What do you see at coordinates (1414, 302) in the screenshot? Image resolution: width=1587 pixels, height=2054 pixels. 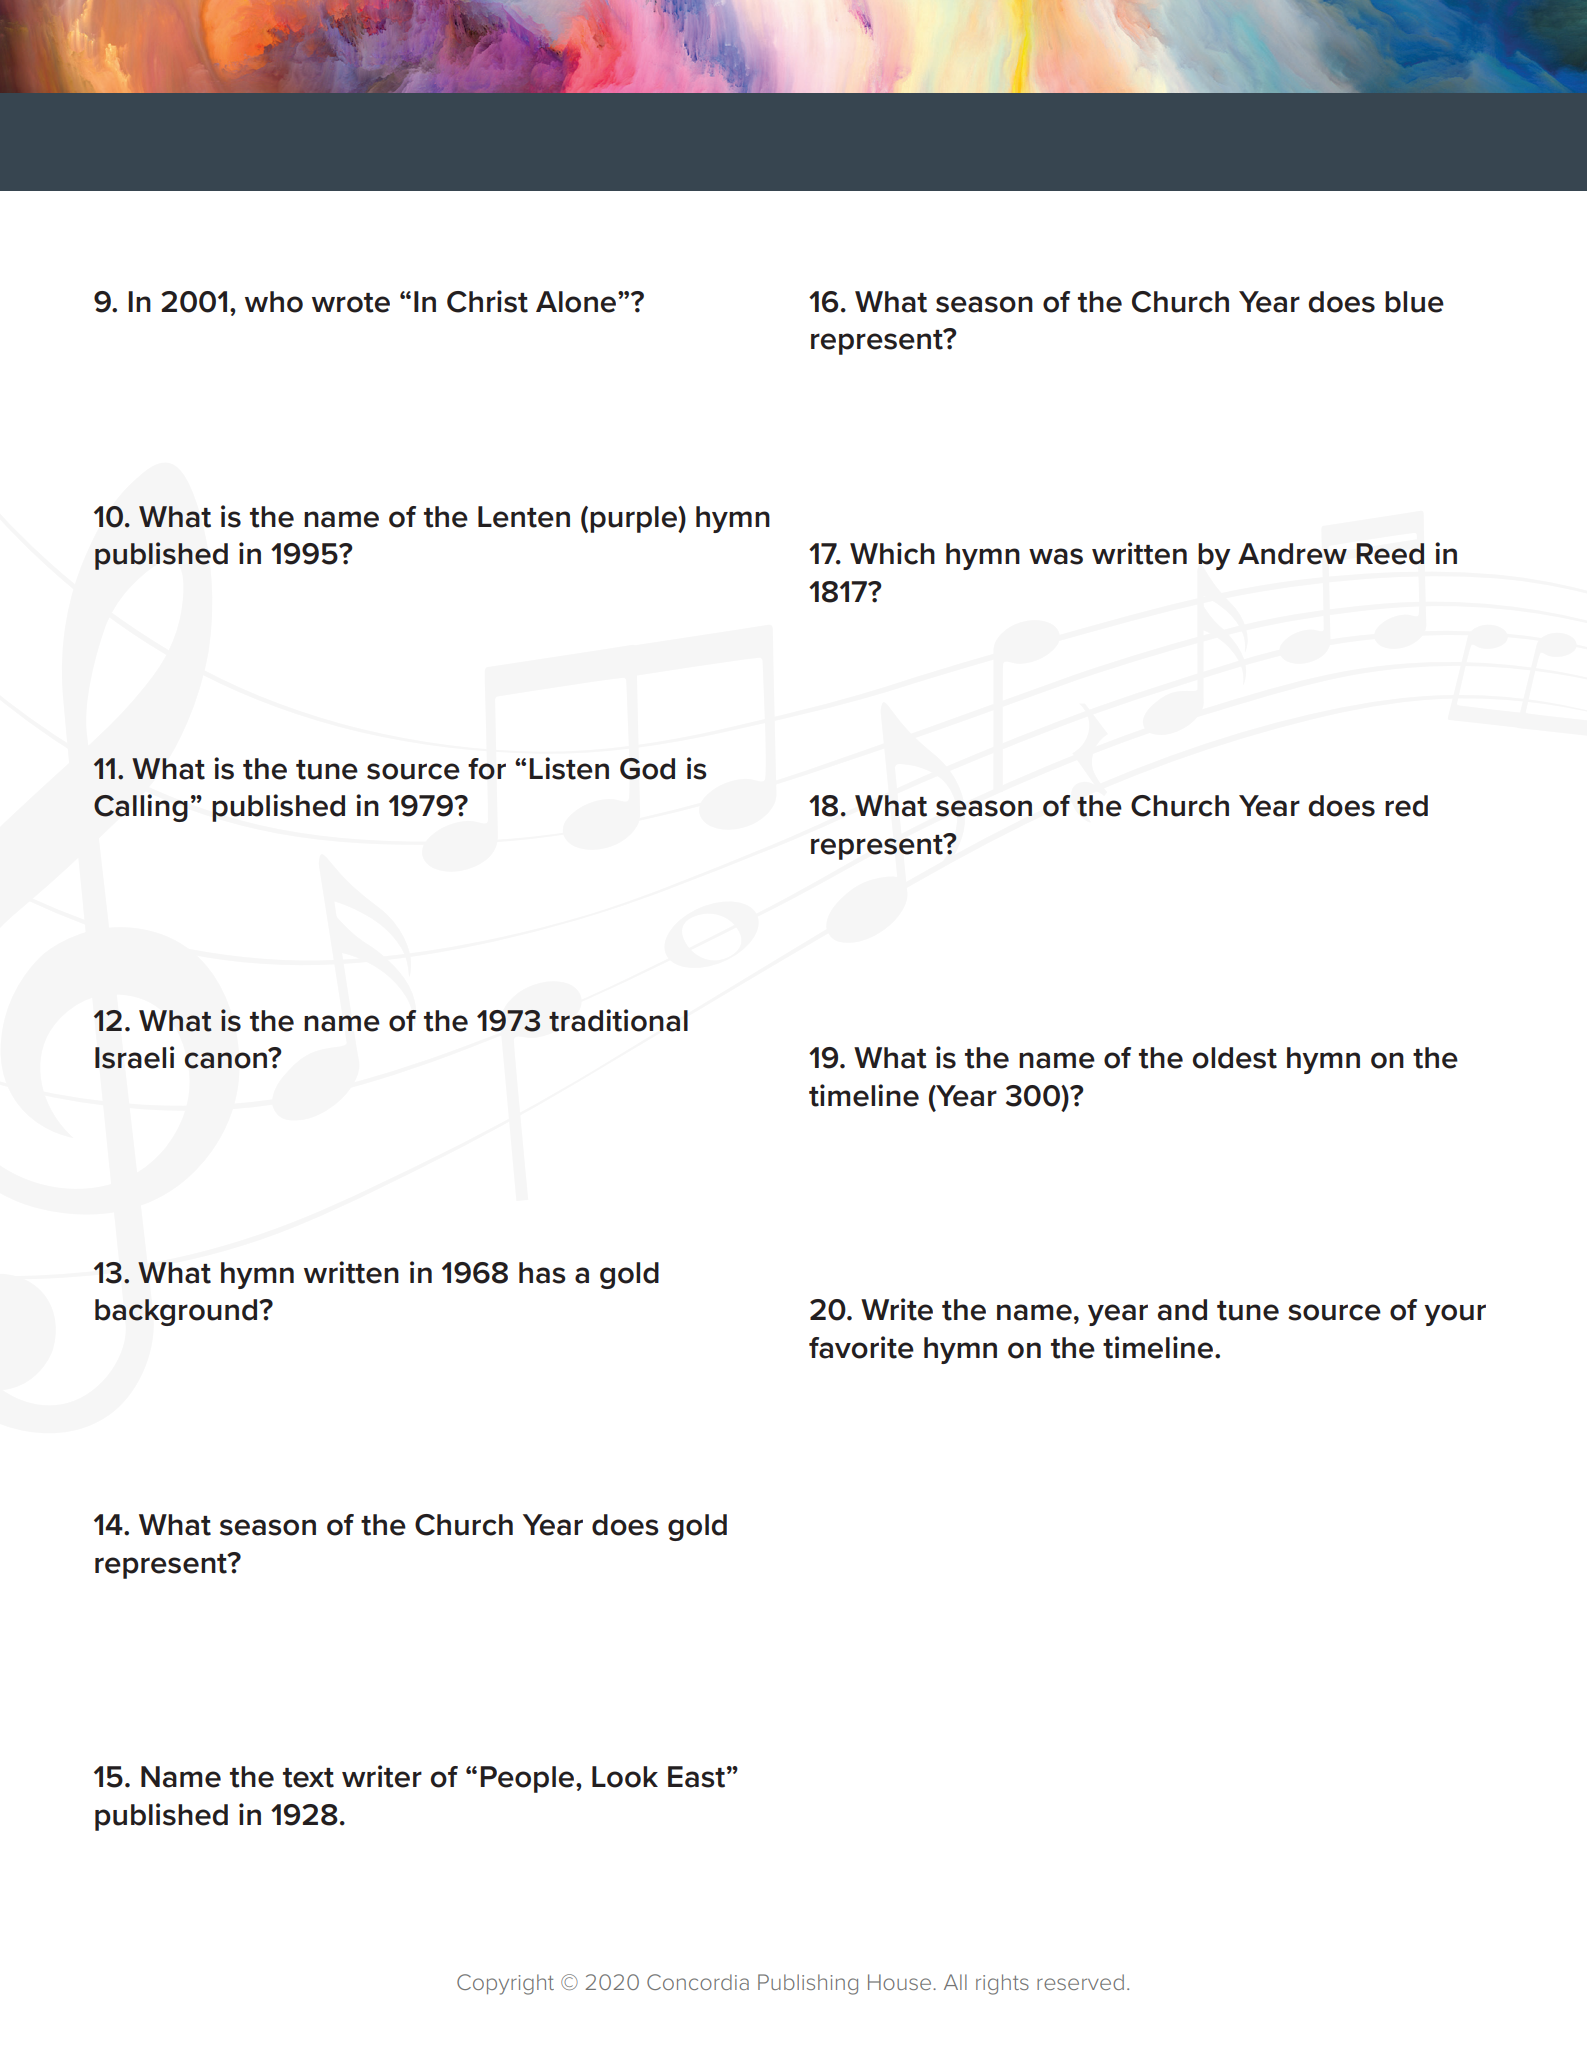 I see `blue` at bounding box center [1414, 302].
